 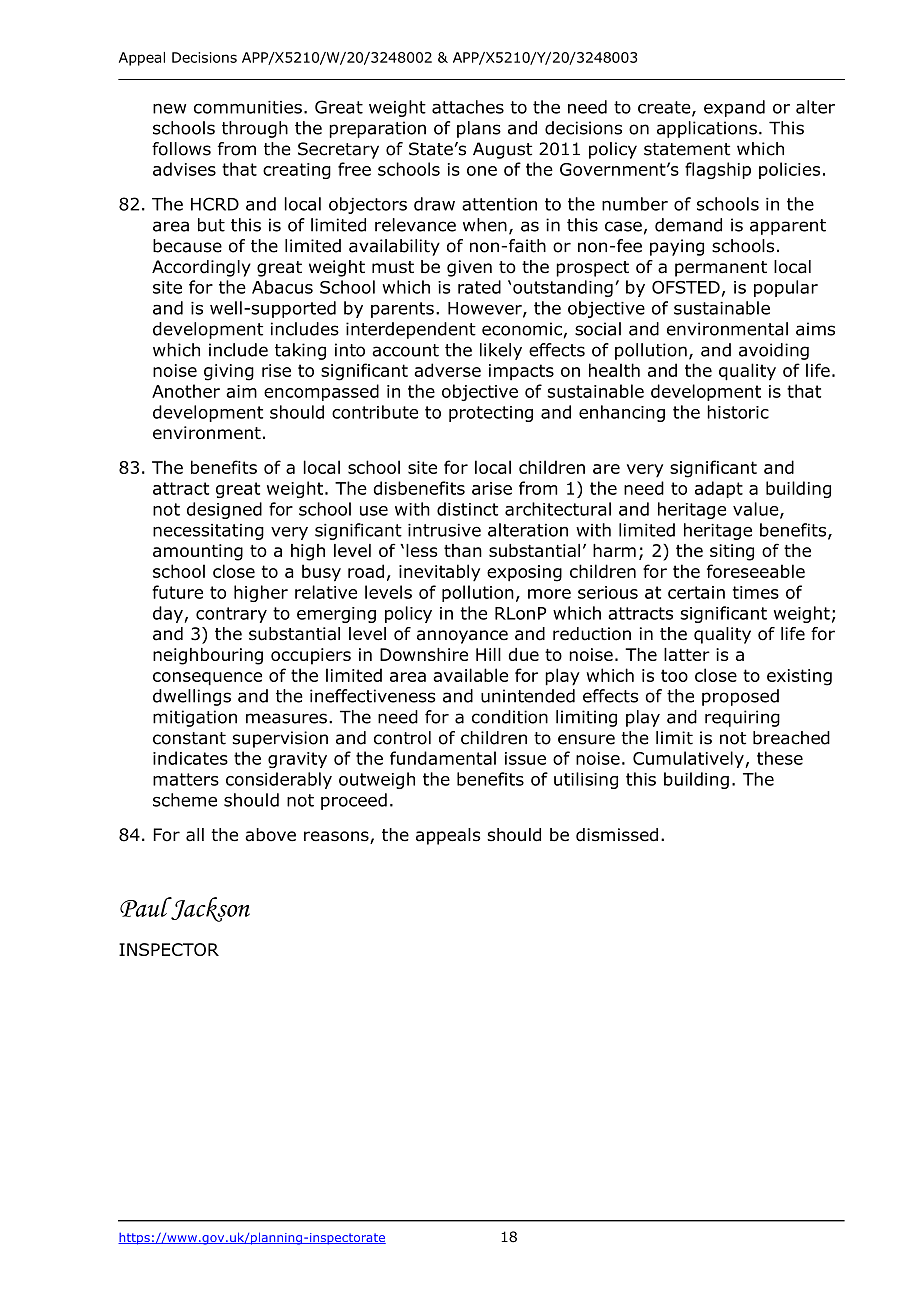 What do you see at coordinates (757, 510) in the image?
I see `value` at bounding box center [757, 510].
